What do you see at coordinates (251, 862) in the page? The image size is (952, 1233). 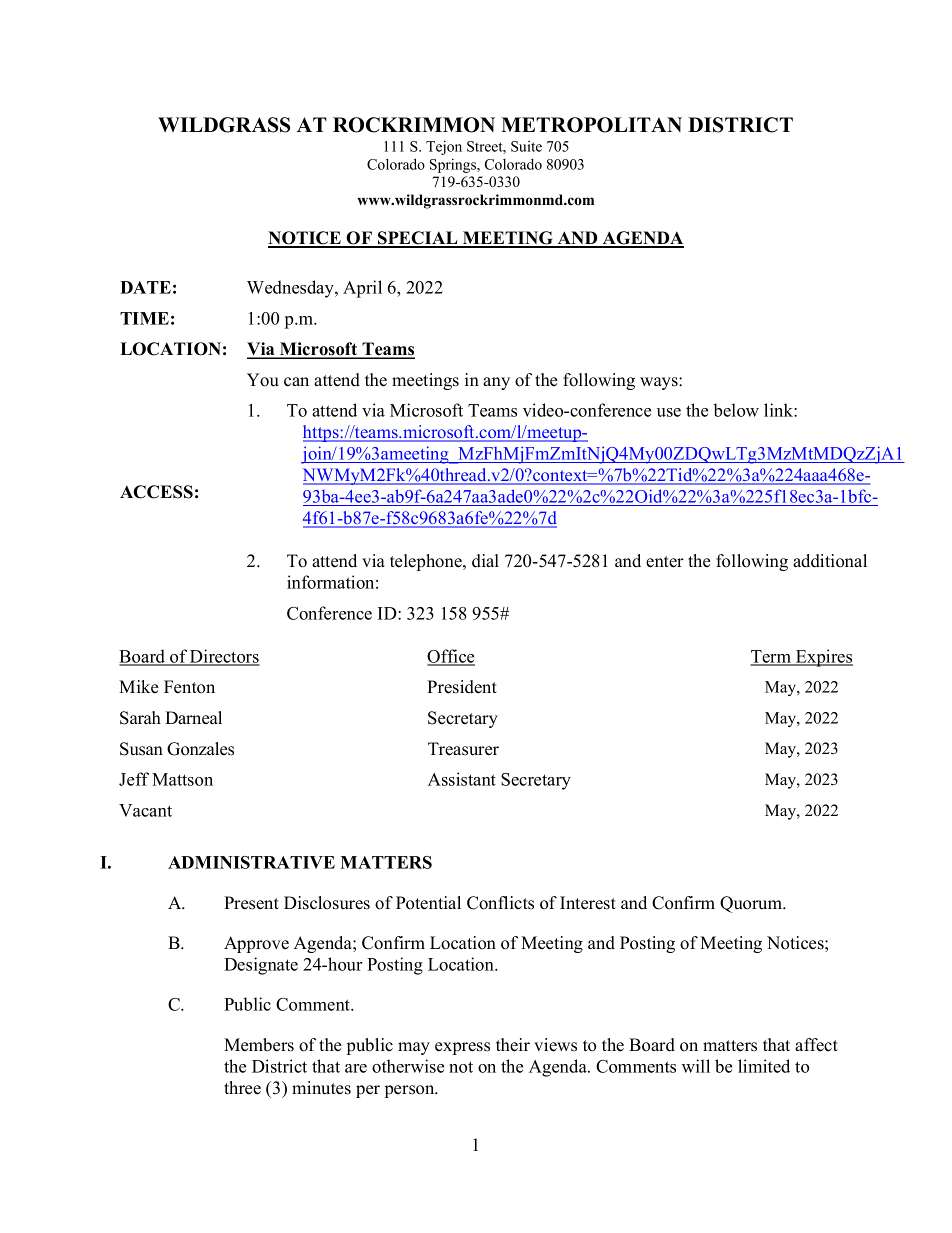 I see `ADMINISTRATIVE` at bounding box center [251, 862].
